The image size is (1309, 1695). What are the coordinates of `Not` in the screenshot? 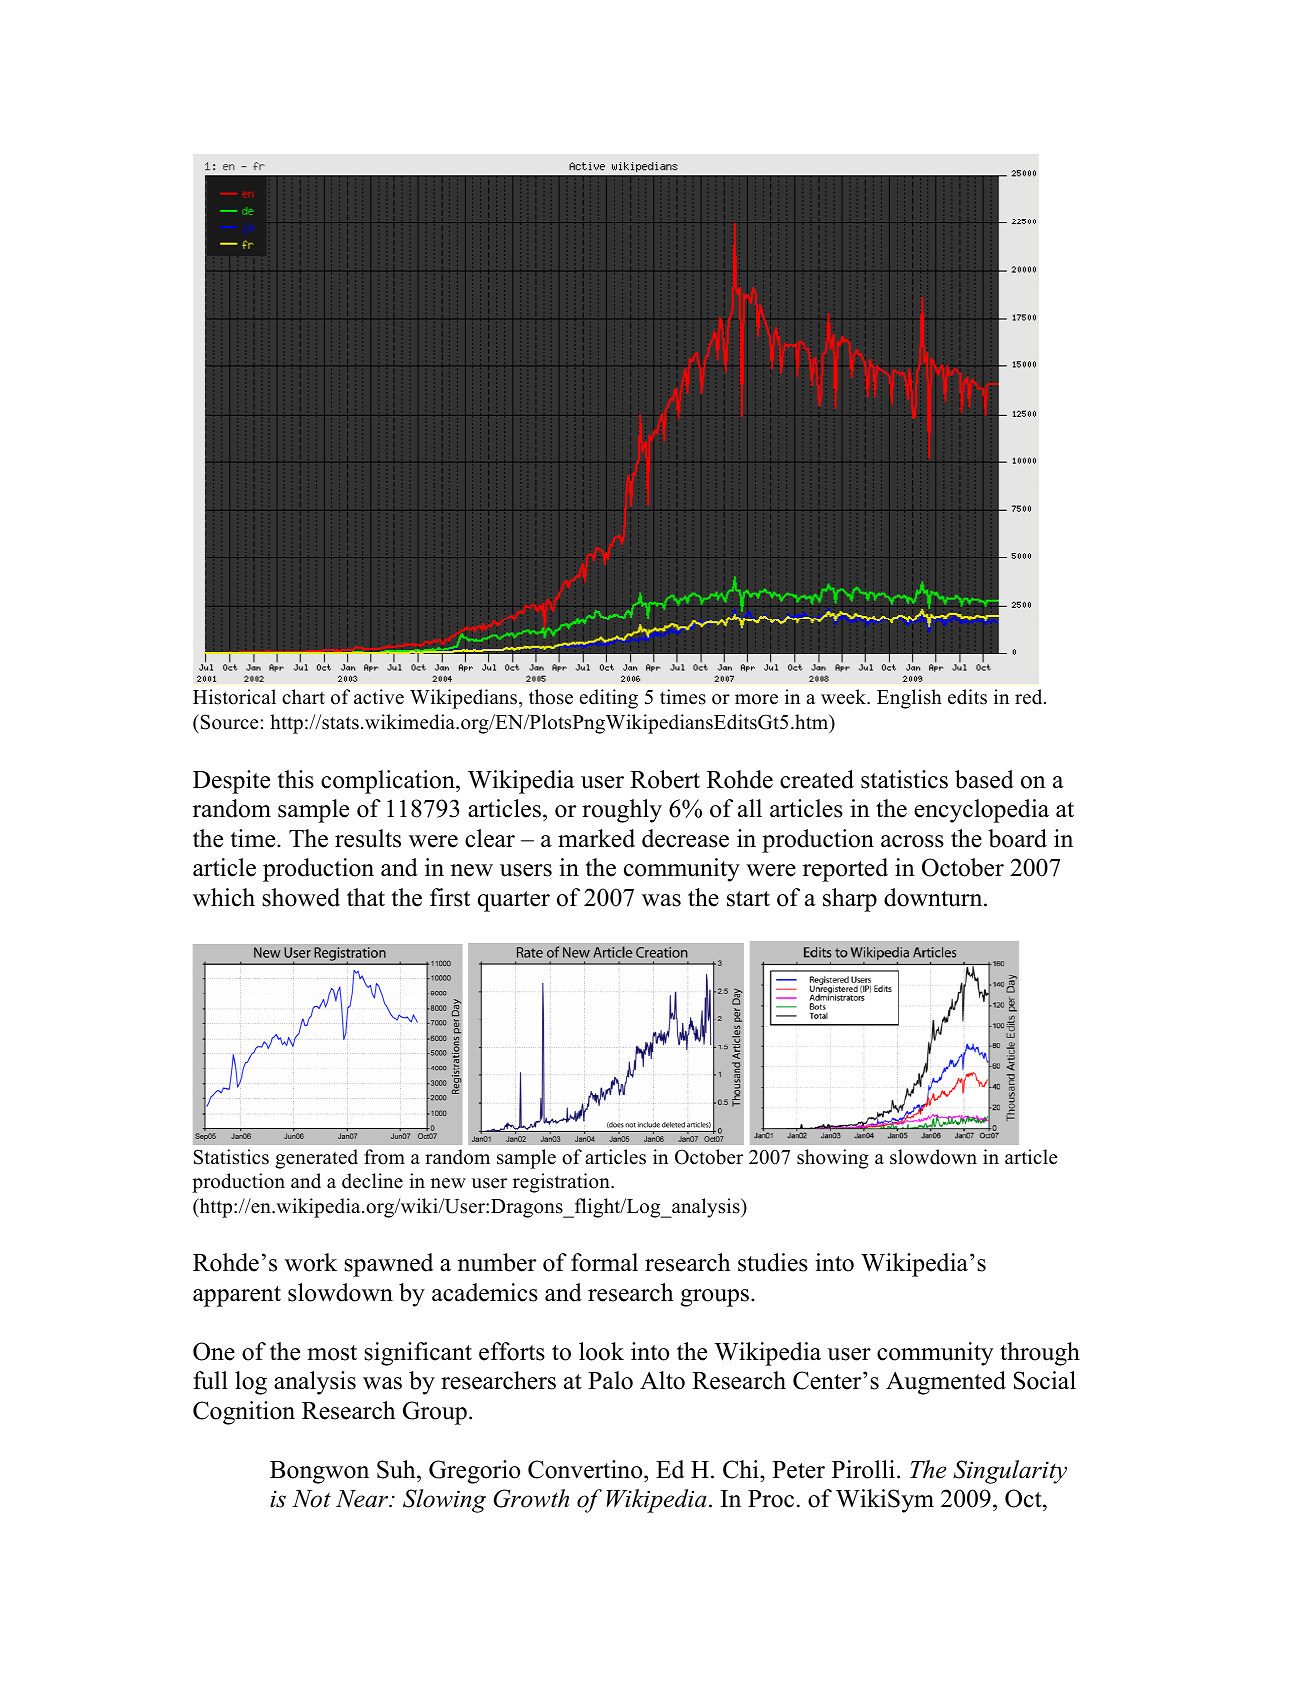 It's located at (311, 1499).
